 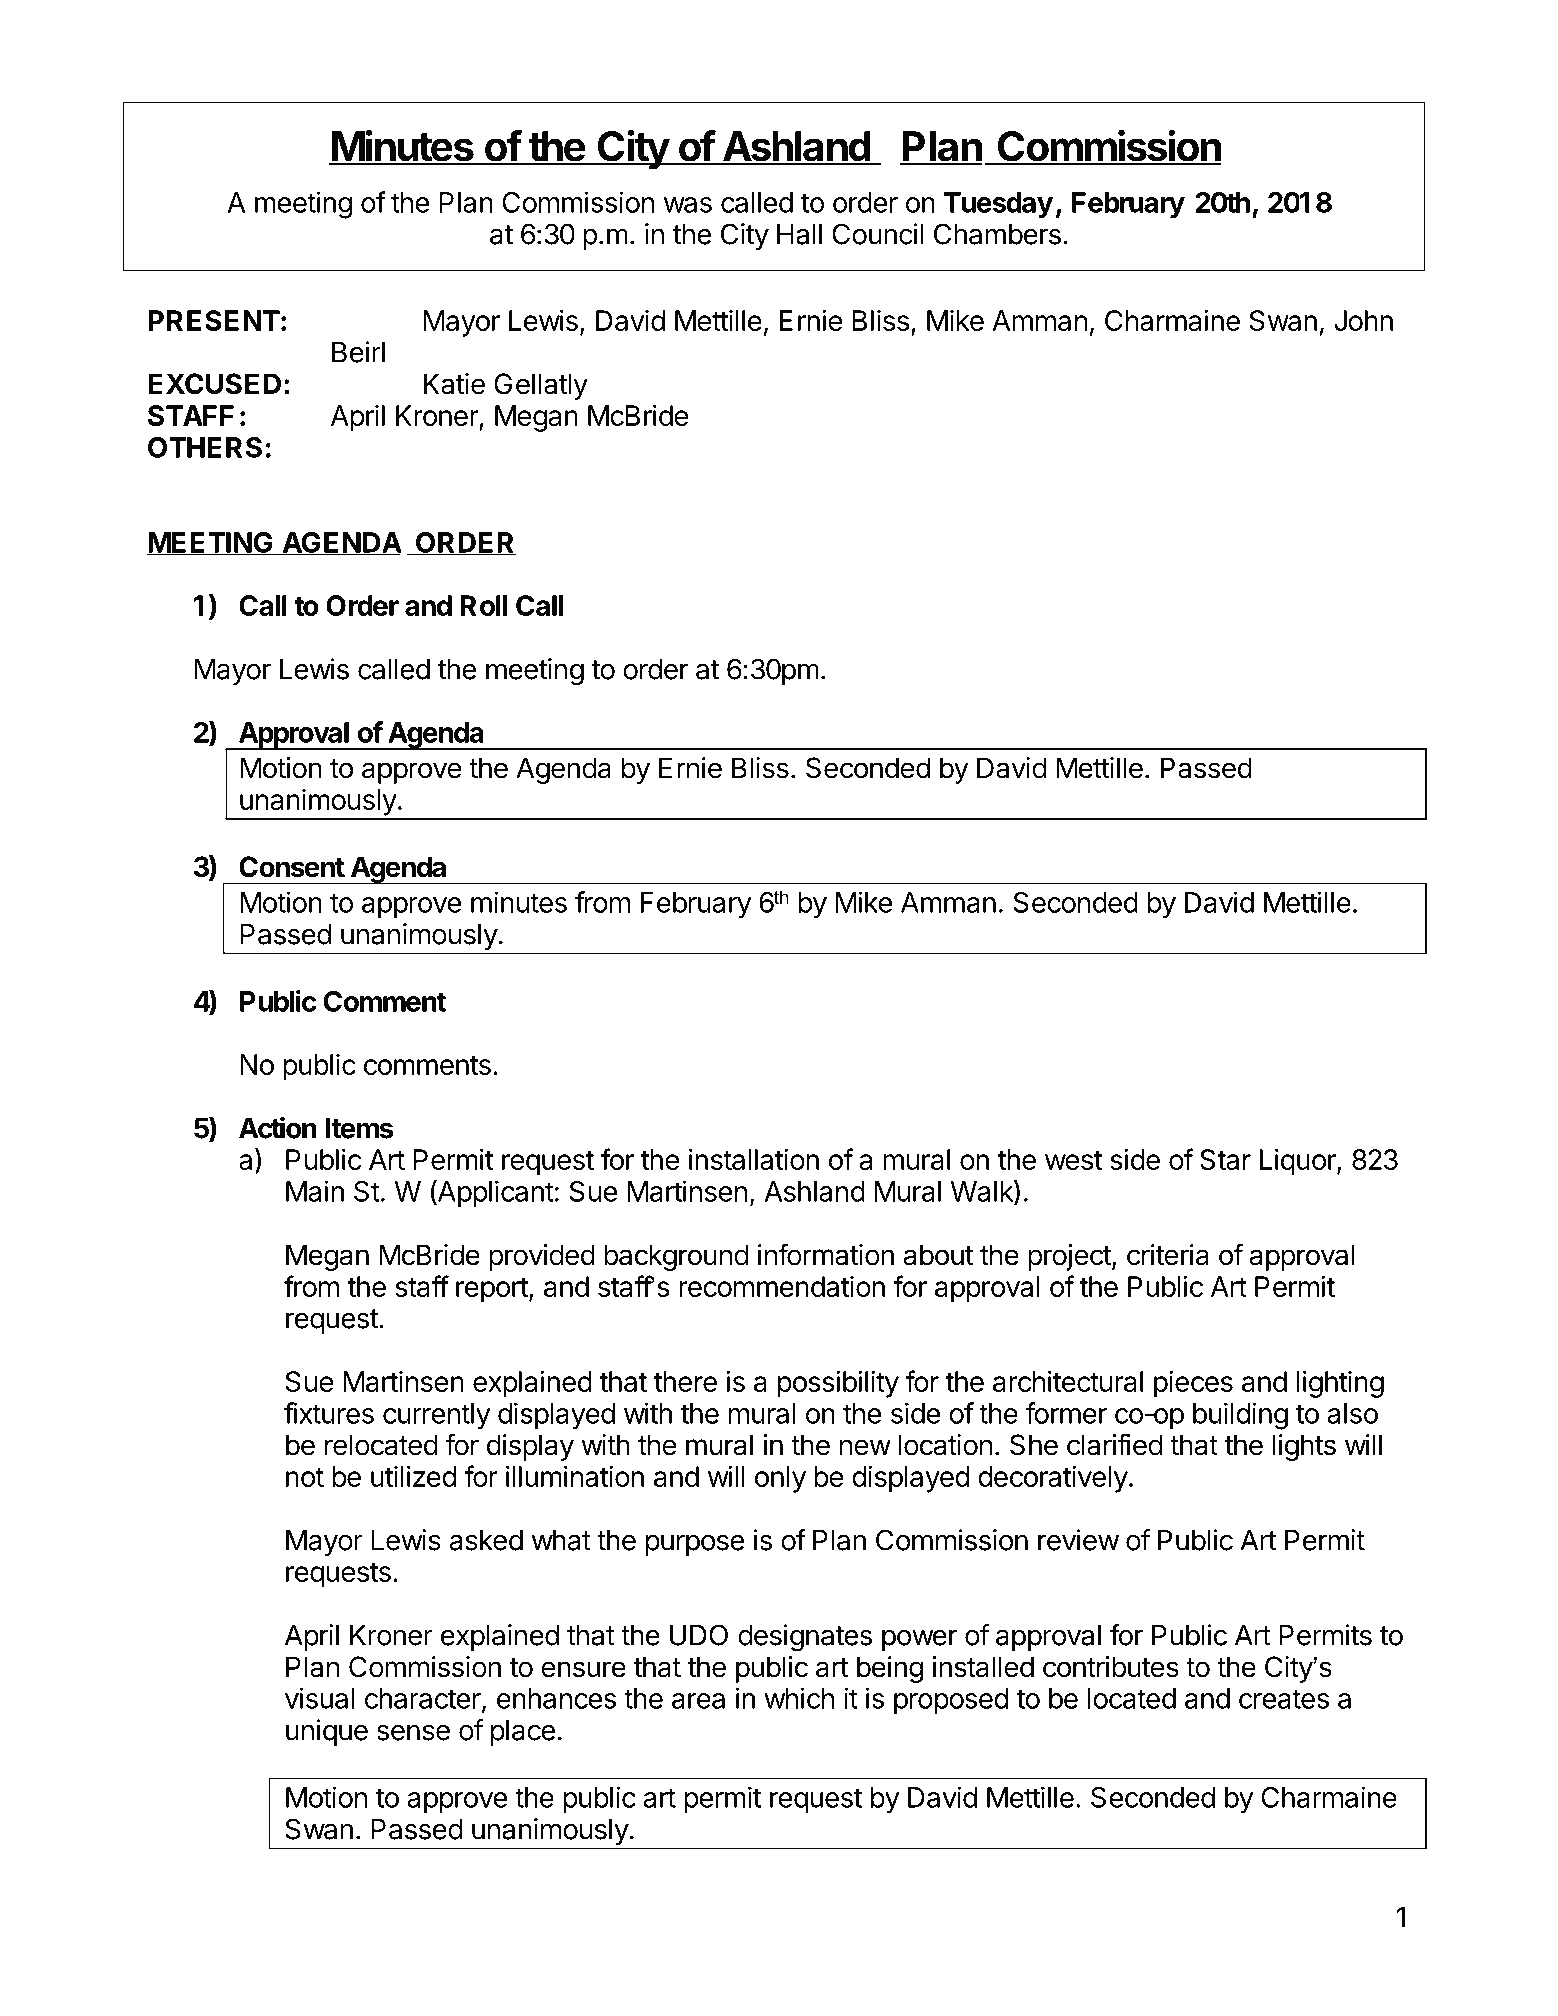 What do you see at coordinates (1225, 1159) in the image?
I see `Star` at bounding box center [1225, 1159].
